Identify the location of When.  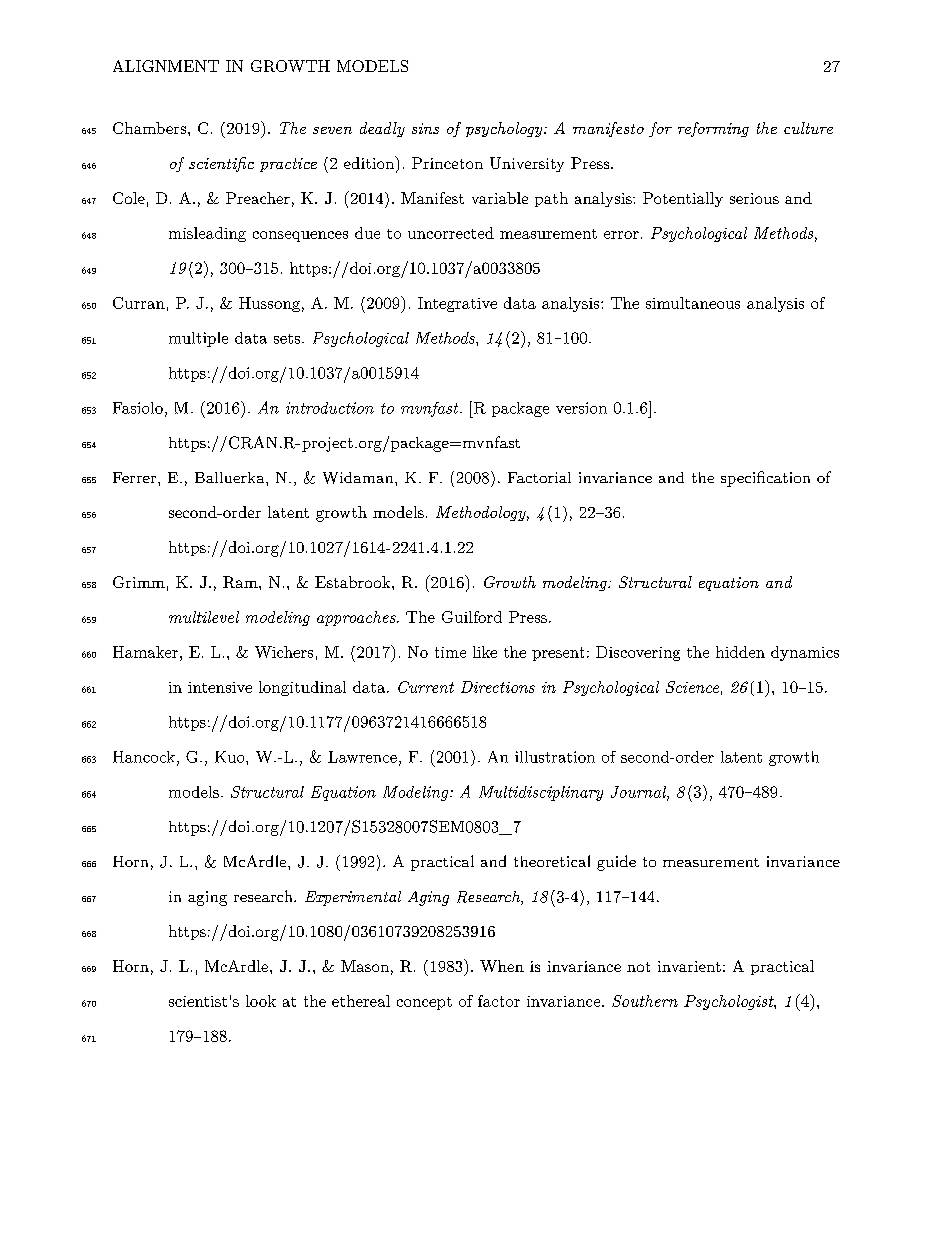
(502, 966).
